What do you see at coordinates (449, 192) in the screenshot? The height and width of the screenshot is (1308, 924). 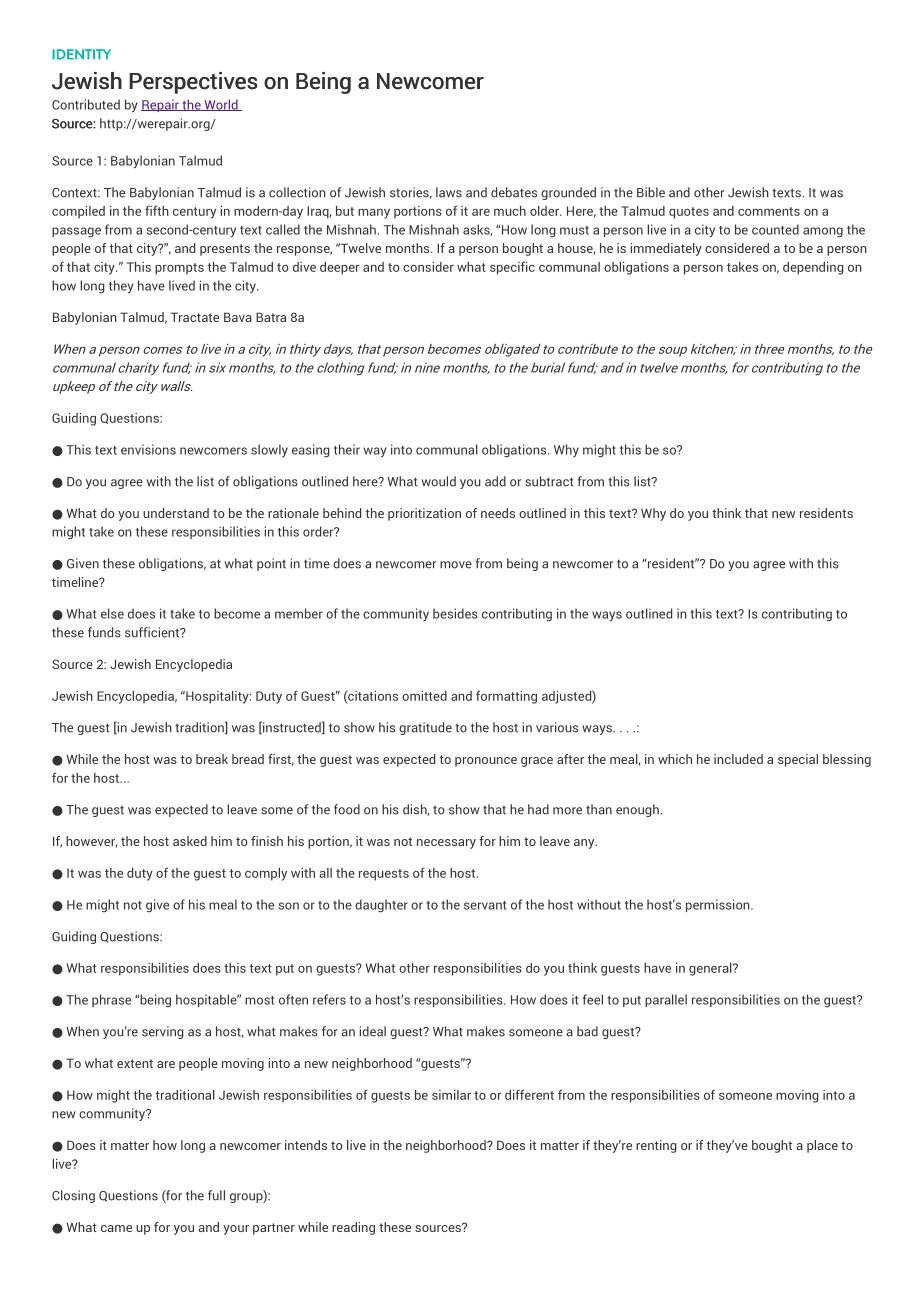 I see `laws` at bounding box center [449, 192].
